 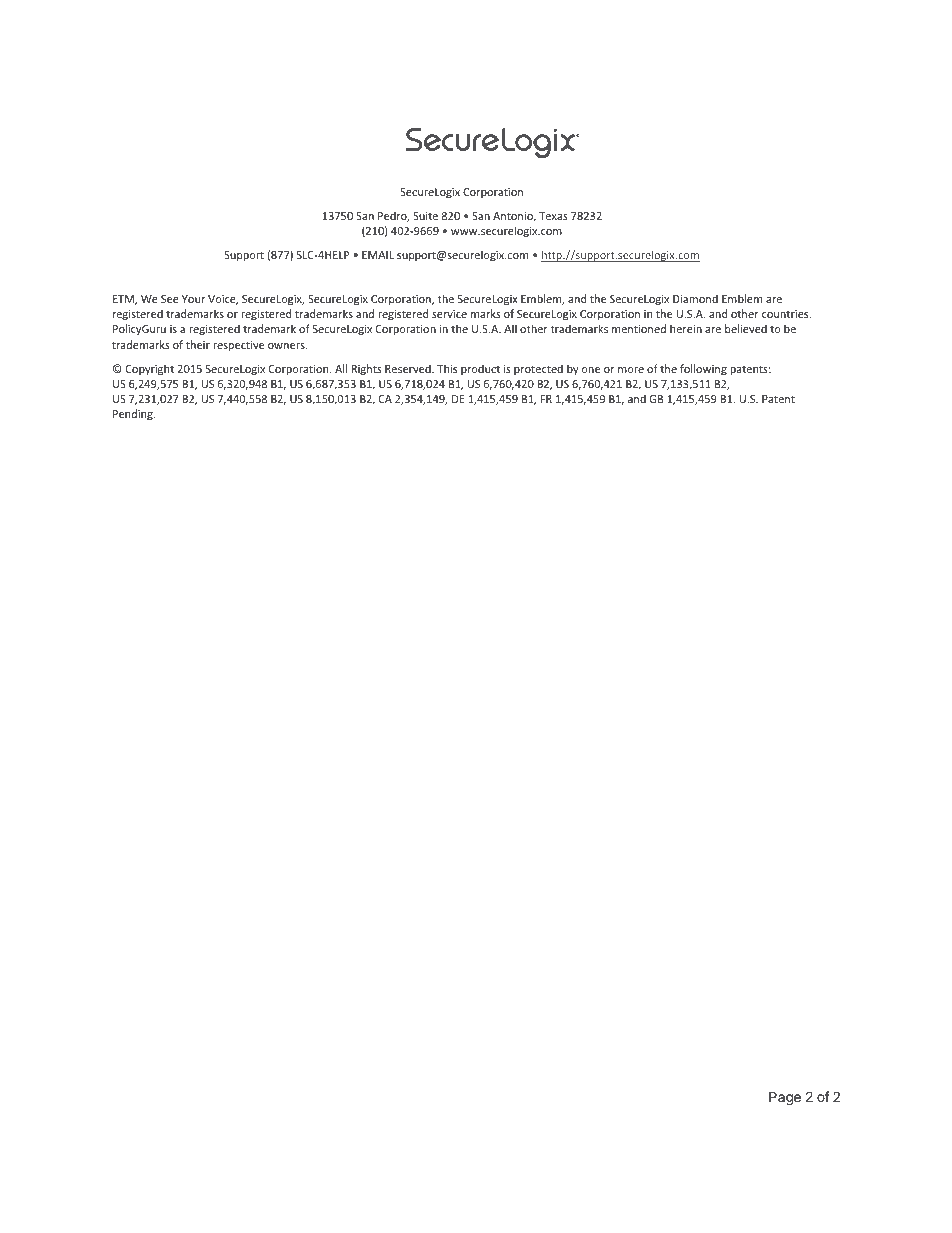 What do you see at coordinates (538, 369) in the screenshot?
I see `protected` at bounding box center [538, 369].
